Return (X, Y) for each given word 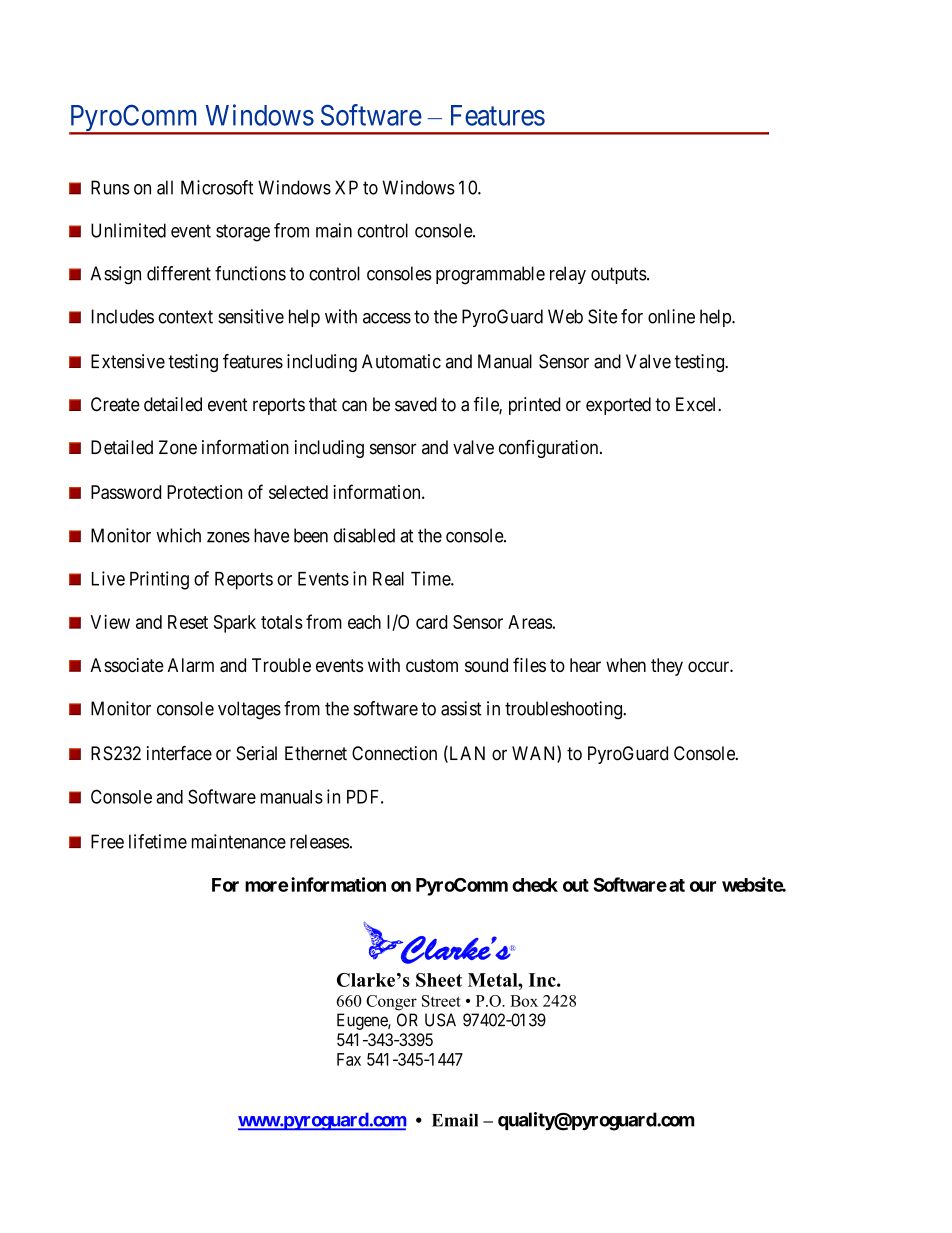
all (165, 187)
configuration (550, 449)
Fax (349, 1059)
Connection (394, 753)
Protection (204, 492)
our (703, 886)
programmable (490, 275)
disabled (364, 535)
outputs (619, 275)
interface (179, 753)
